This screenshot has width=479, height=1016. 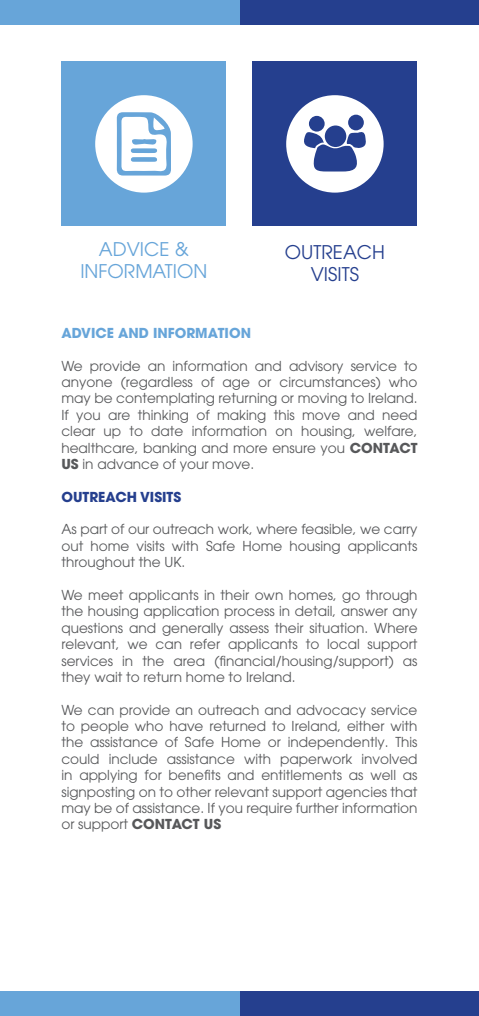 I want to click on applying, so click(x=108, y=776).
